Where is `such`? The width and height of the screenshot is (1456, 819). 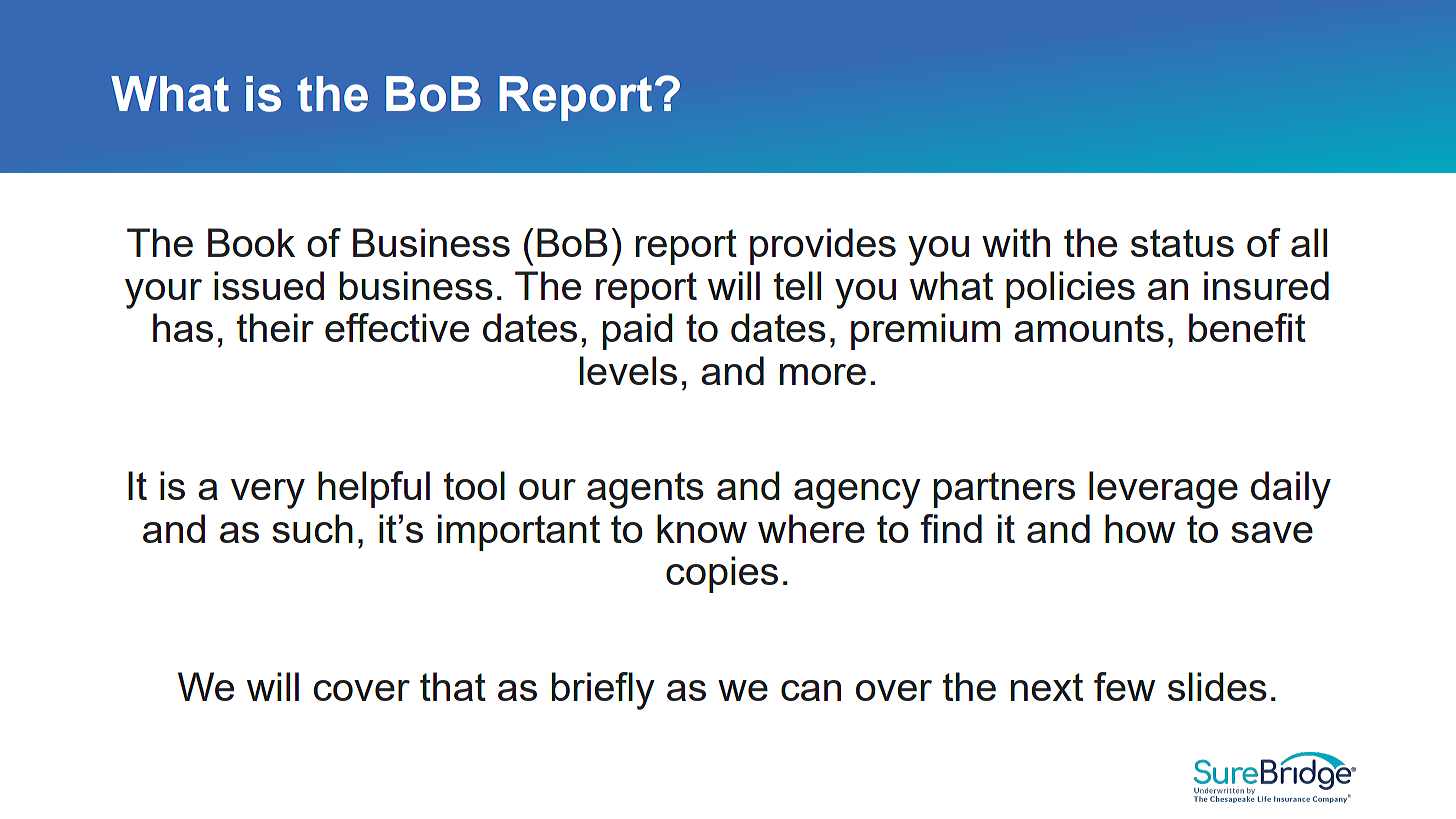 such is located at coordinates (312, 528).
